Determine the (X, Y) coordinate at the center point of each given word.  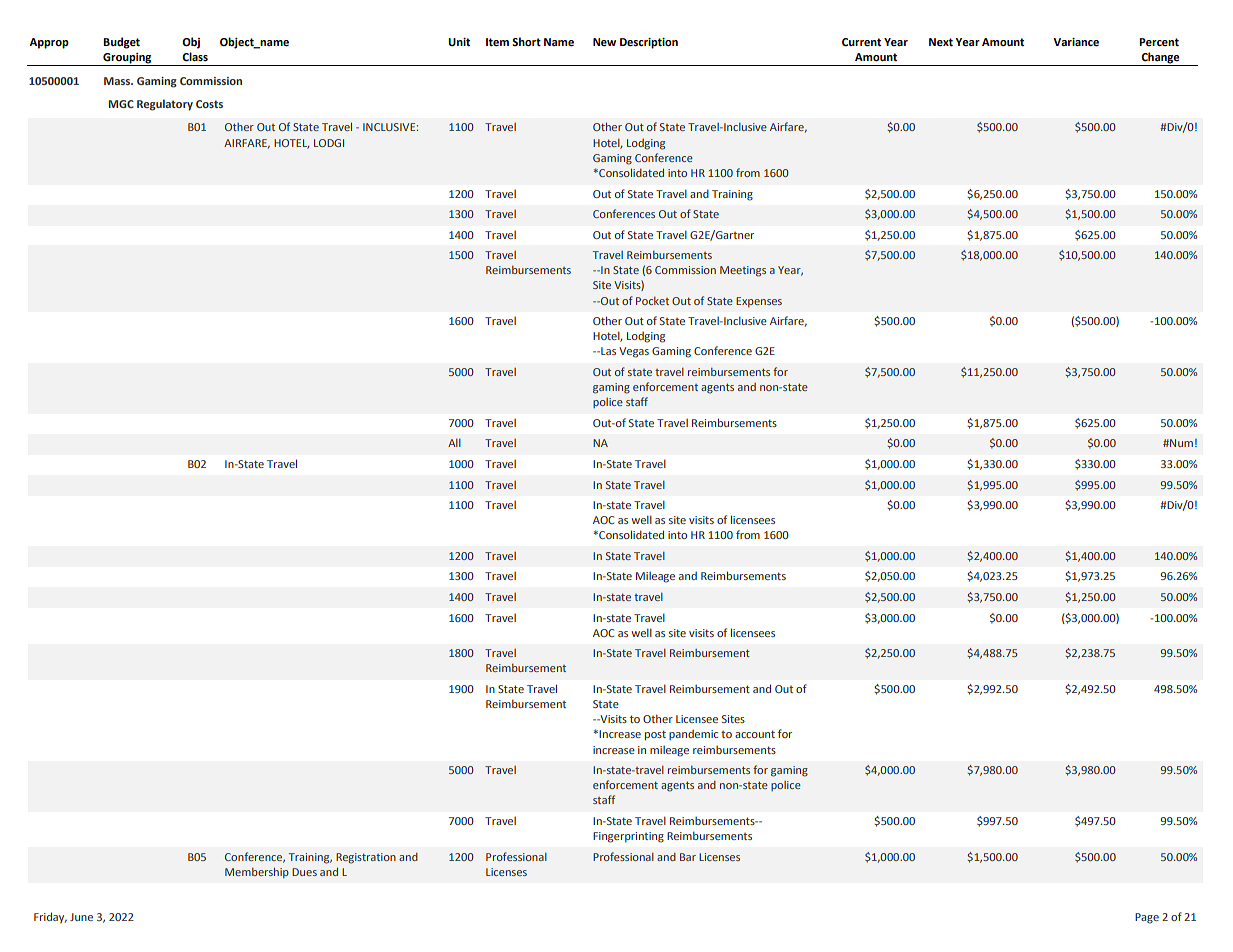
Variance (1076, 42)
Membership (257, 873)
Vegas (634, 352)
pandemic (693, 735)
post (655, 735)
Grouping (127, 59)
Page (1147, 918)
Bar (688, 857)
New (604, 42)
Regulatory (165, 105)
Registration (366, 858)
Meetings (743, 271)
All (454, 443)
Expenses (759, 302)
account (755, 734)
